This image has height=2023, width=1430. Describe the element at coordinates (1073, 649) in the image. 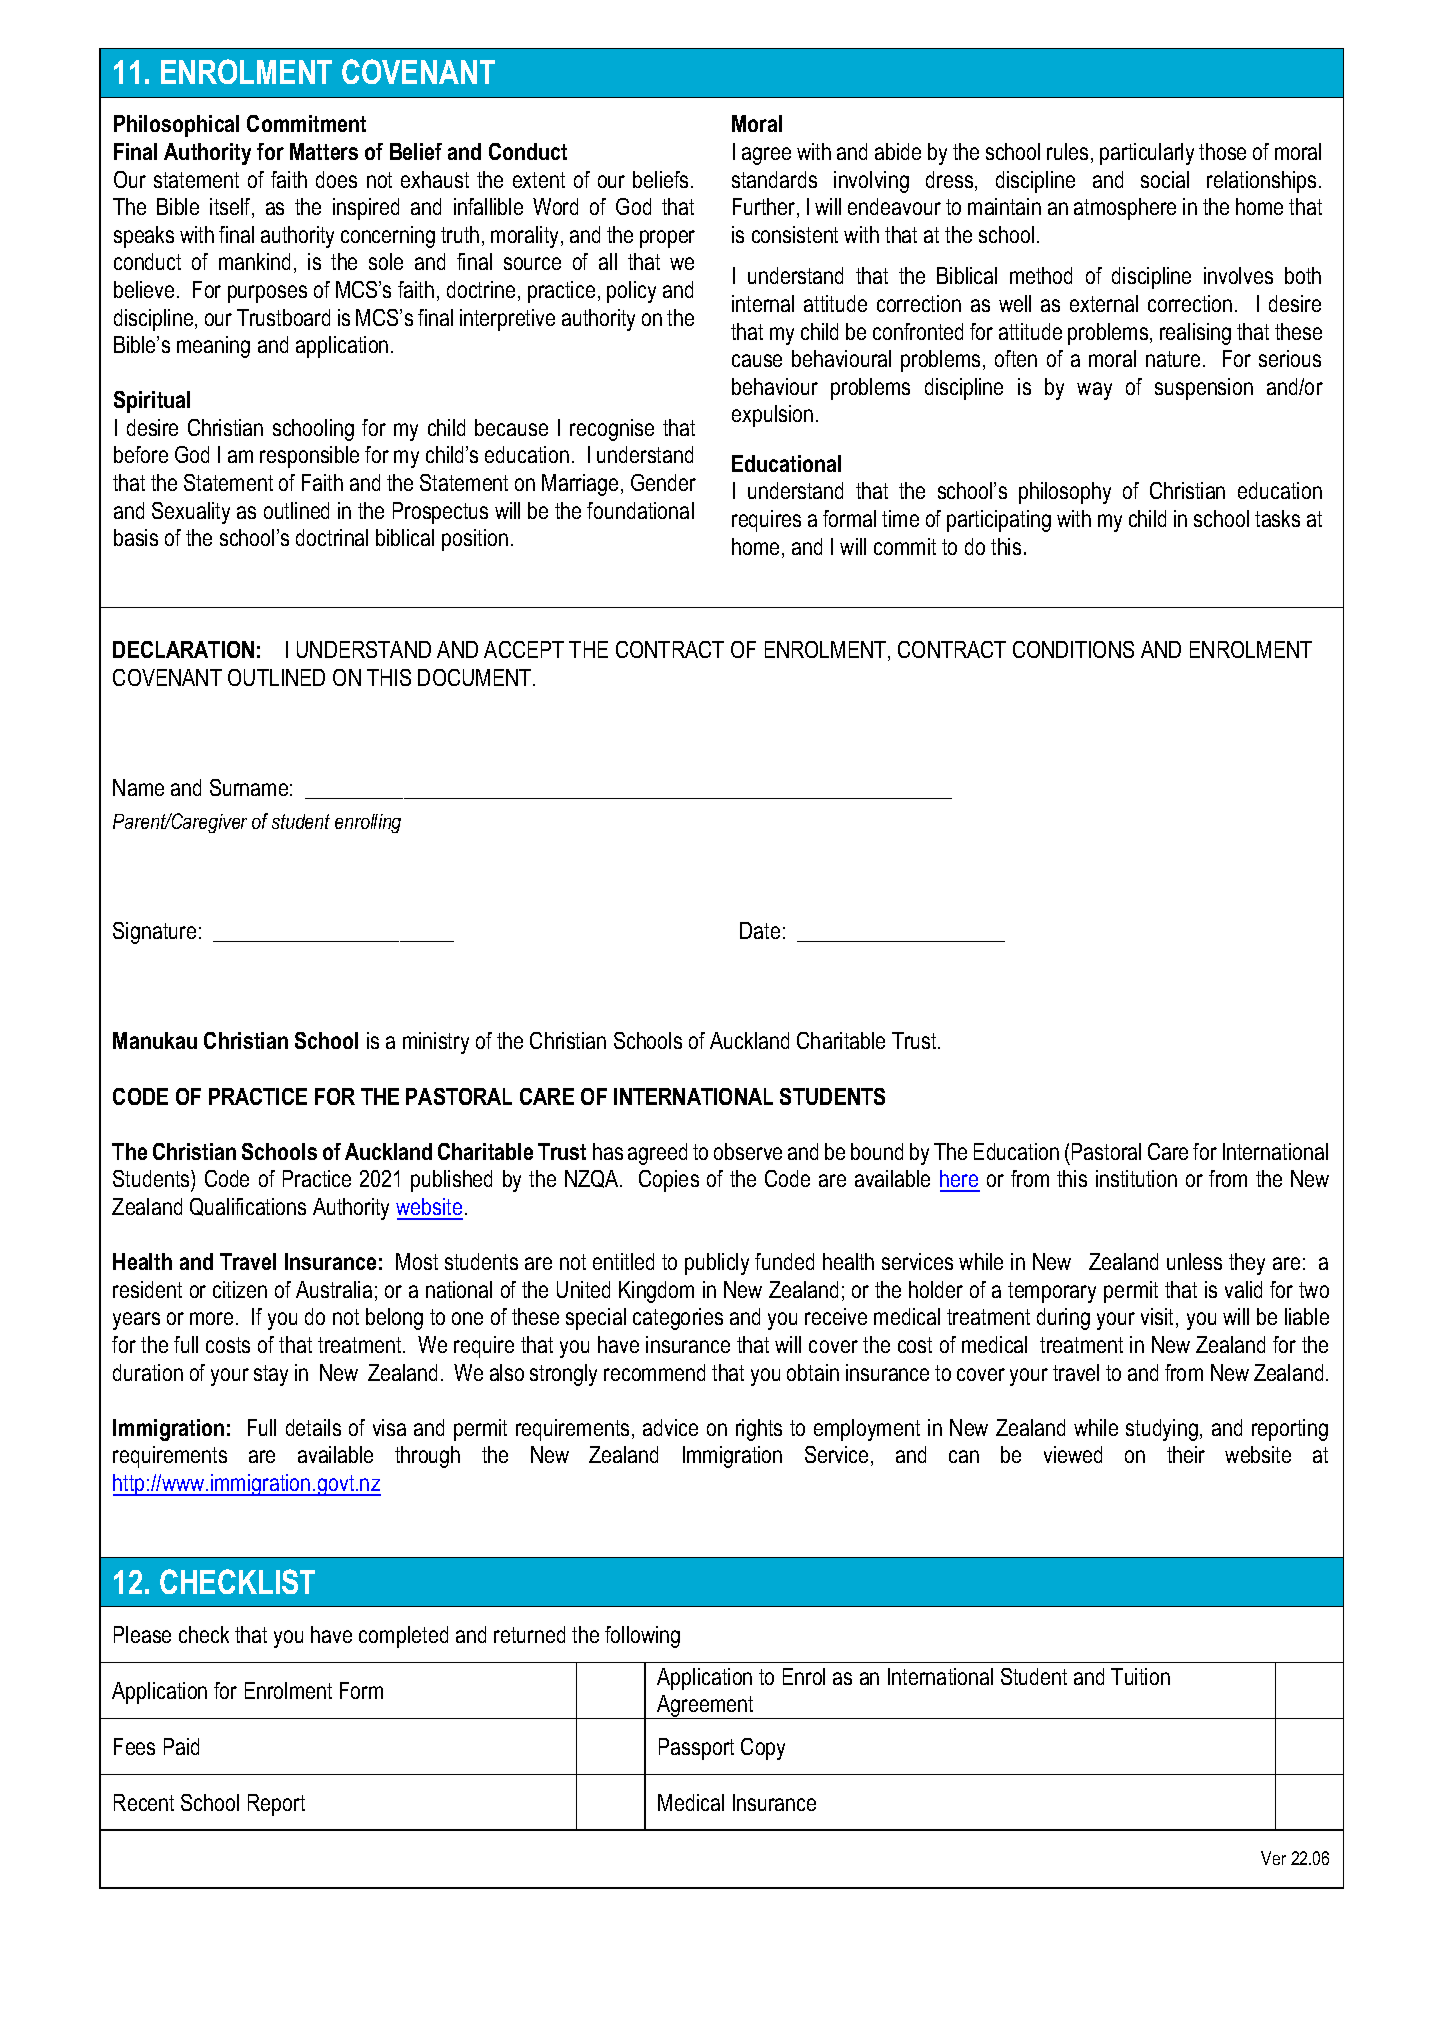

I see `CONDITIONS` at that location.
